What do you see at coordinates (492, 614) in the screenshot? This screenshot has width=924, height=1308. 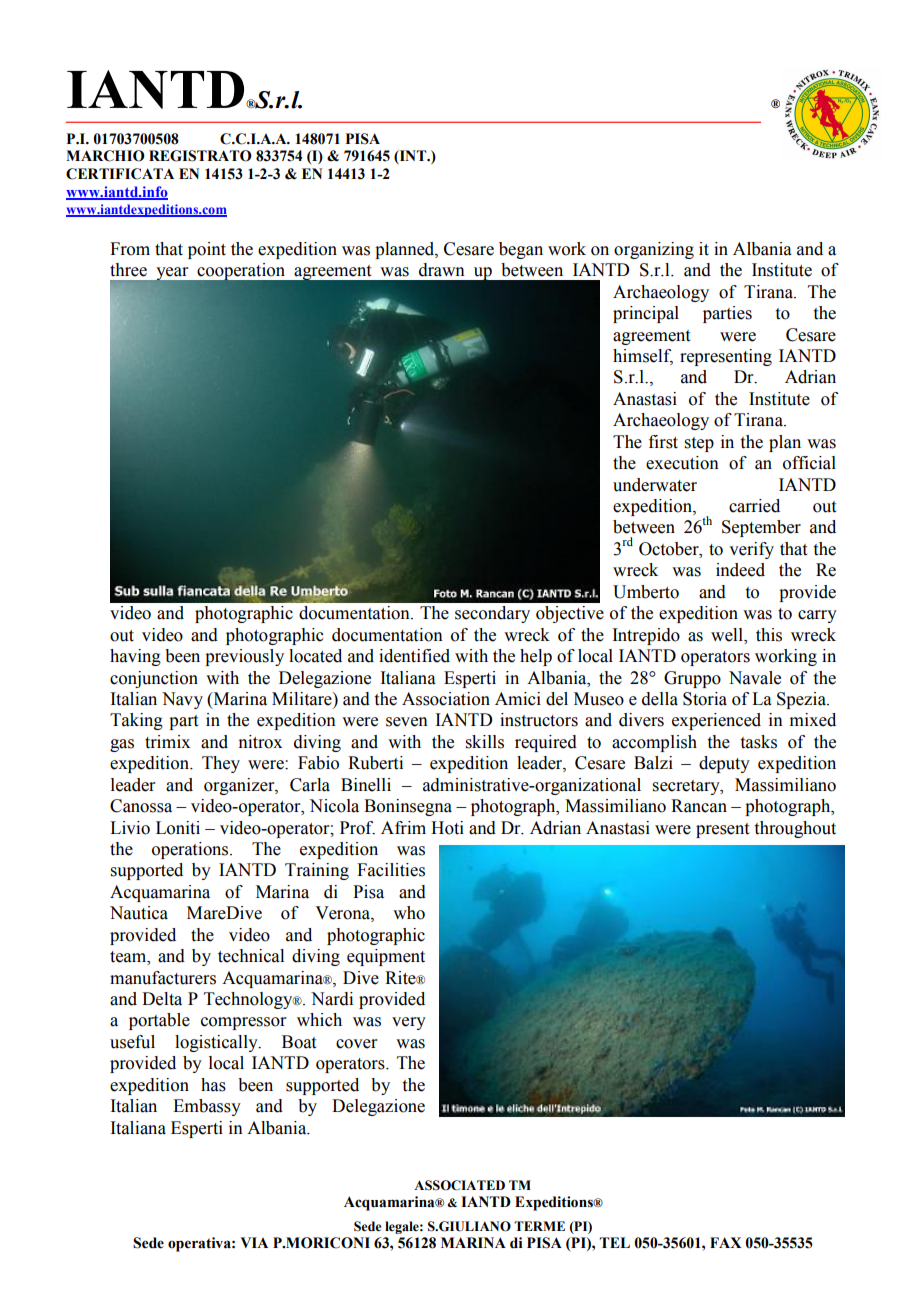 I see `secondary` at bounding box center [492, 614].
